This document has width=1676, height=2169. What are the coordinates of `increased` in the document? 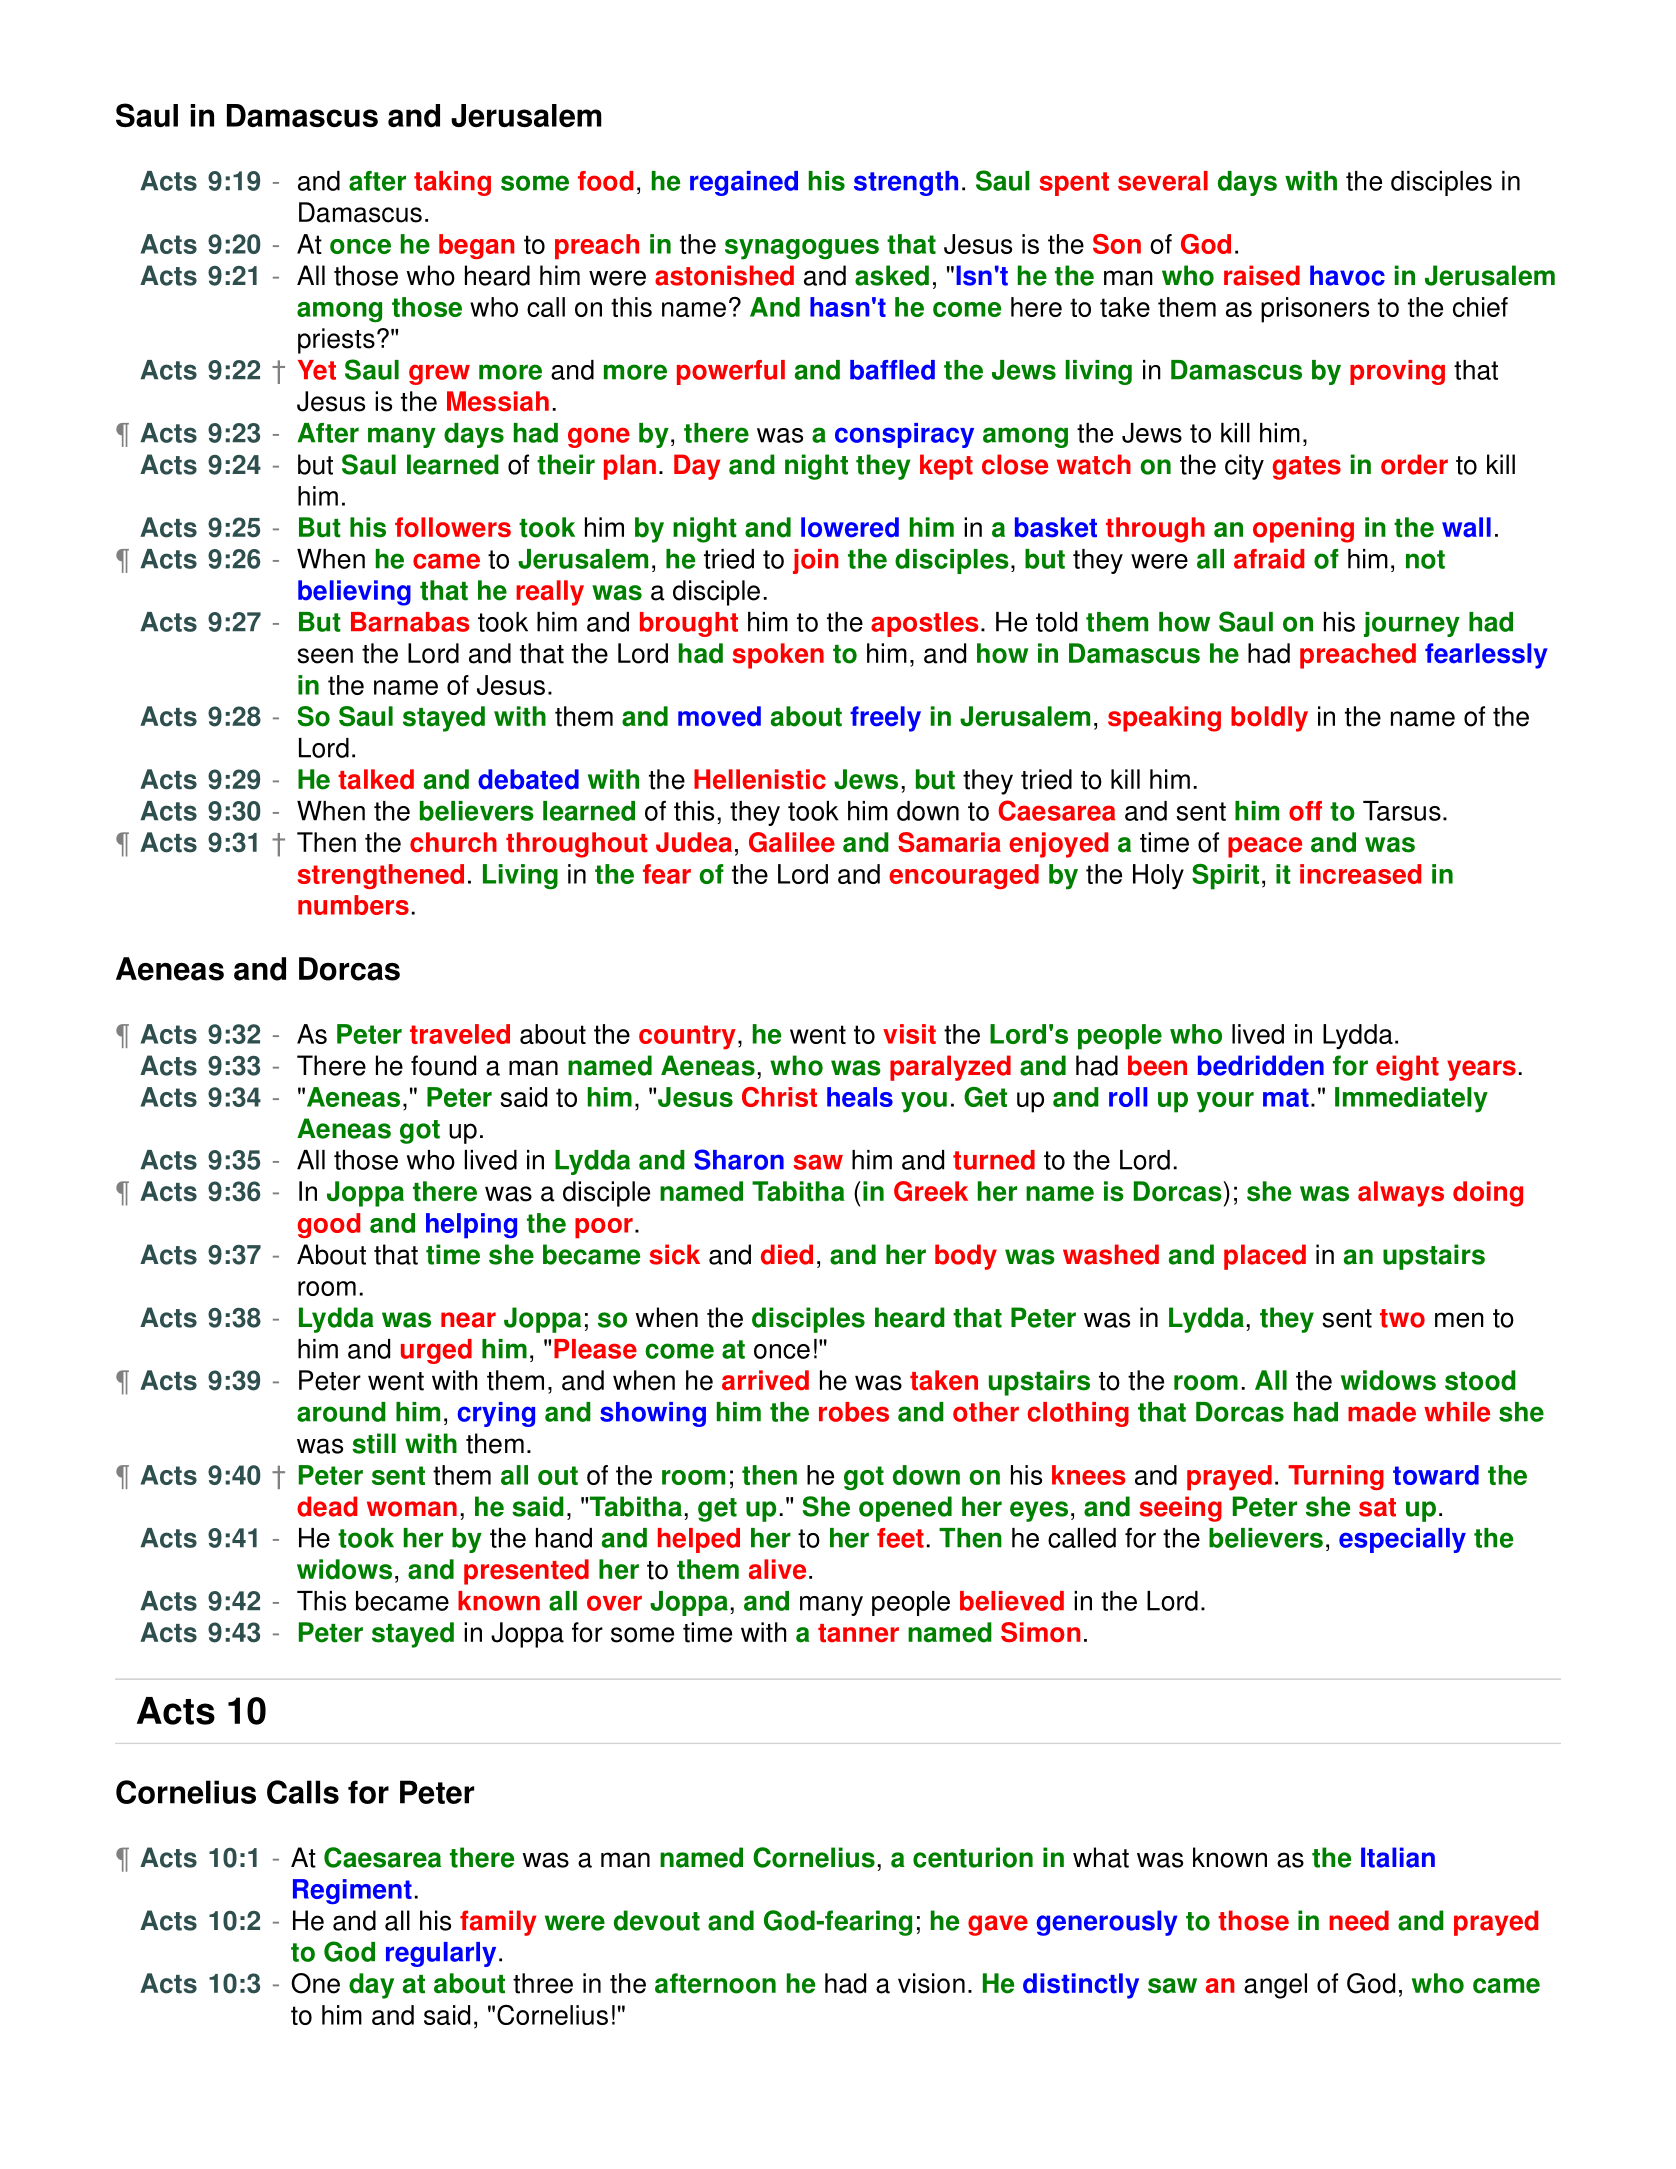 It's located at (1360, 874).
